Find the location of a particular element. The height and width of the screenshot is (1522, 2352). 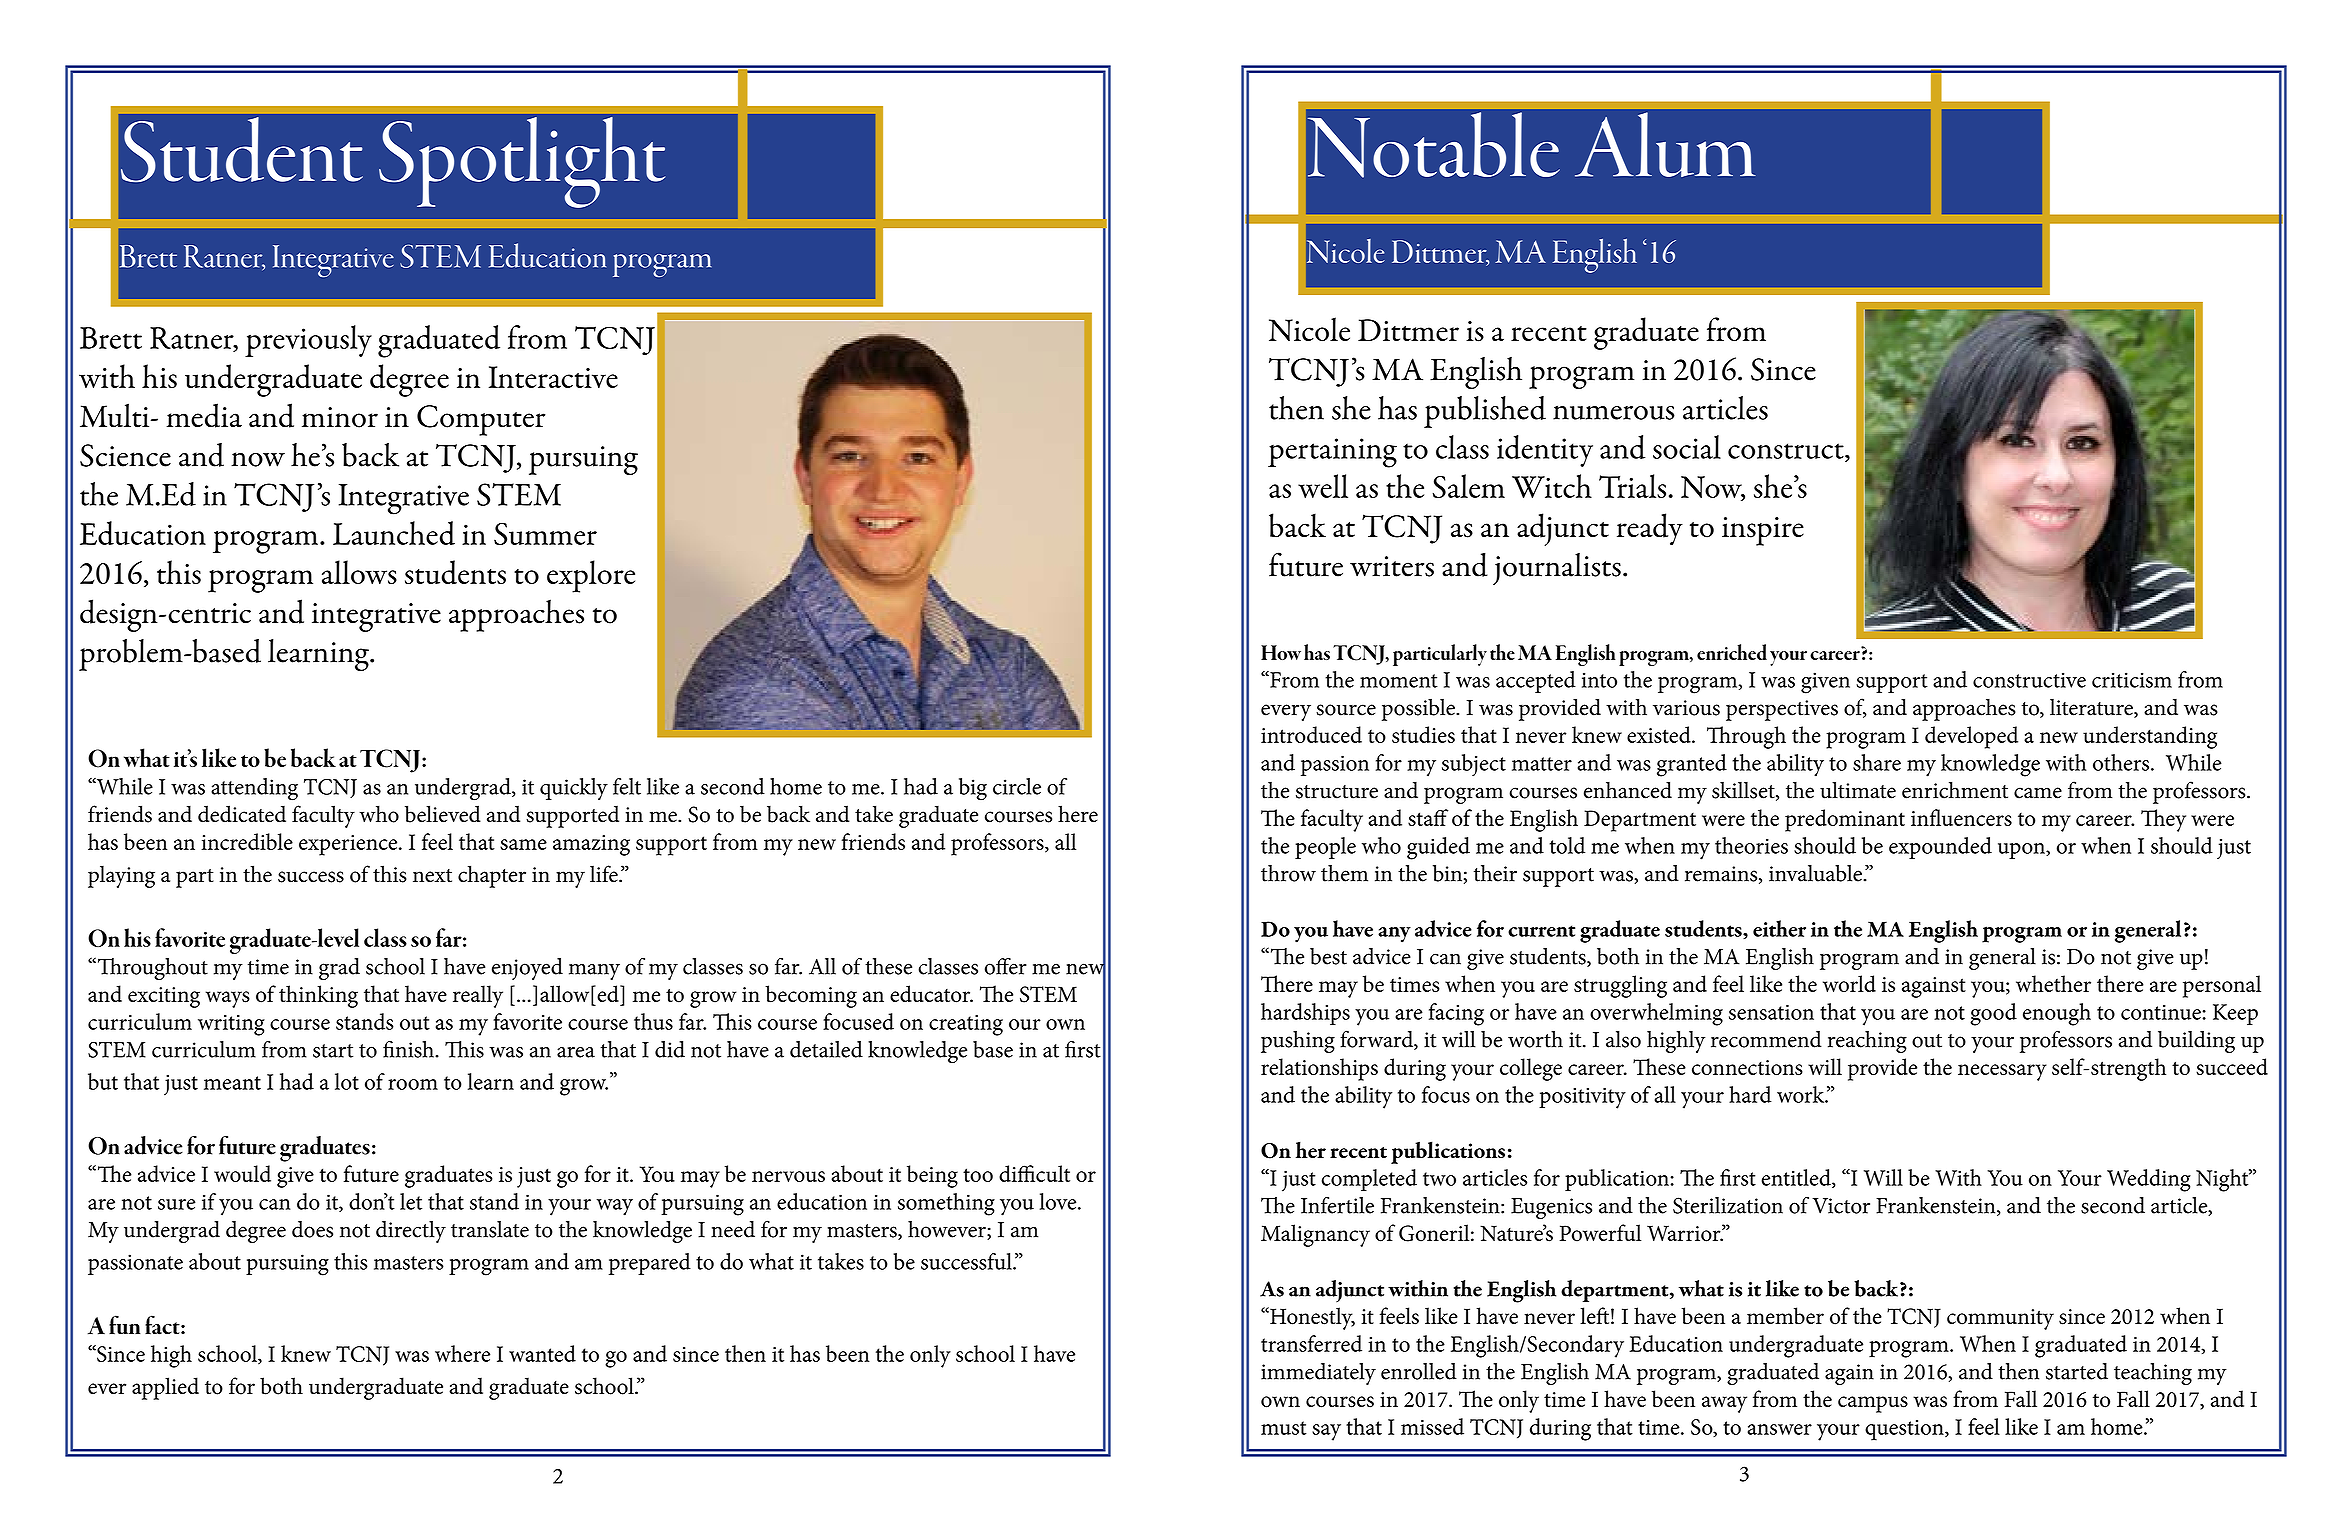

must is located at coordinates (1284, 1428).
